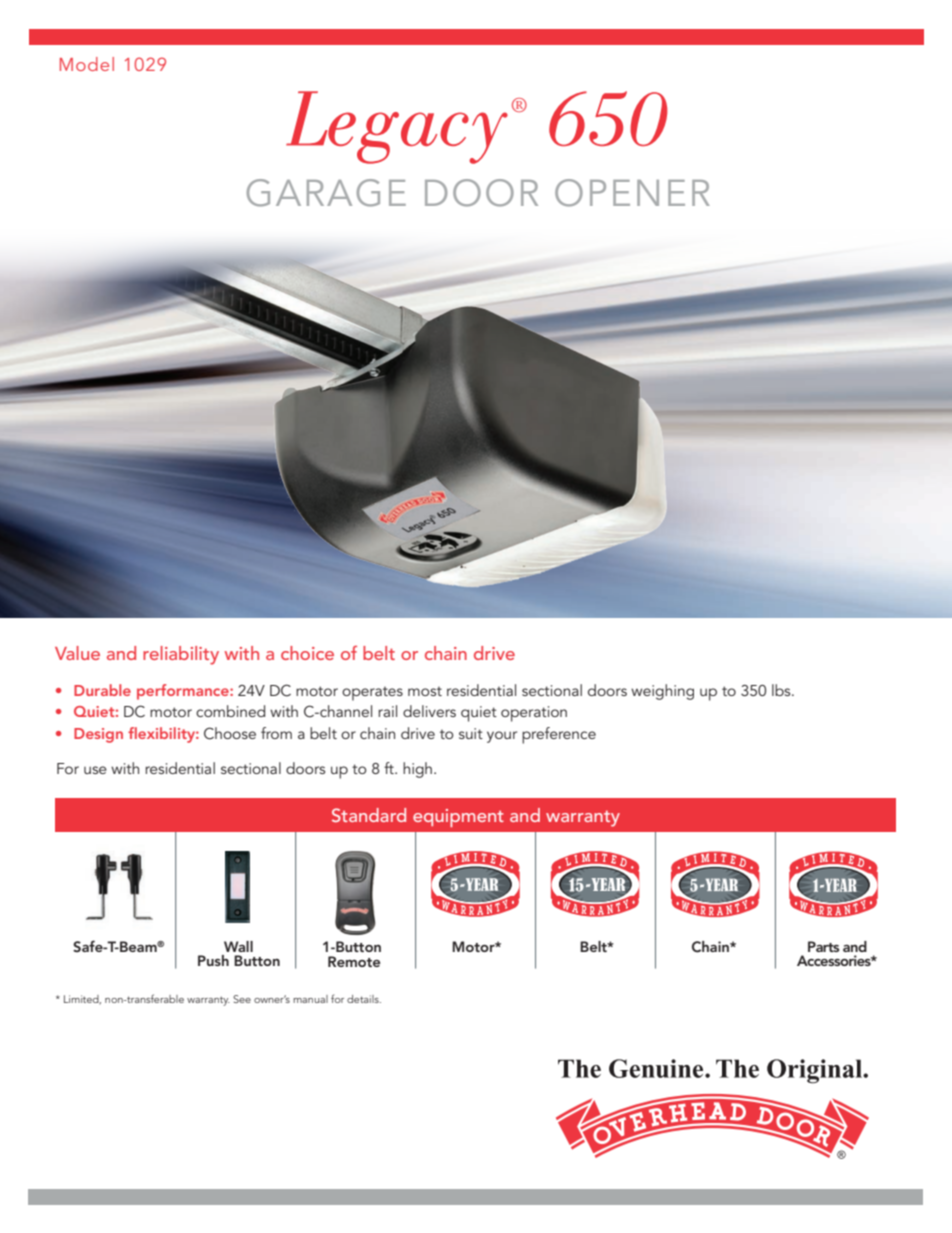  What do you see at coordinates (364, 999) in the page?
I see `details` at bounding box center [364, 999].
